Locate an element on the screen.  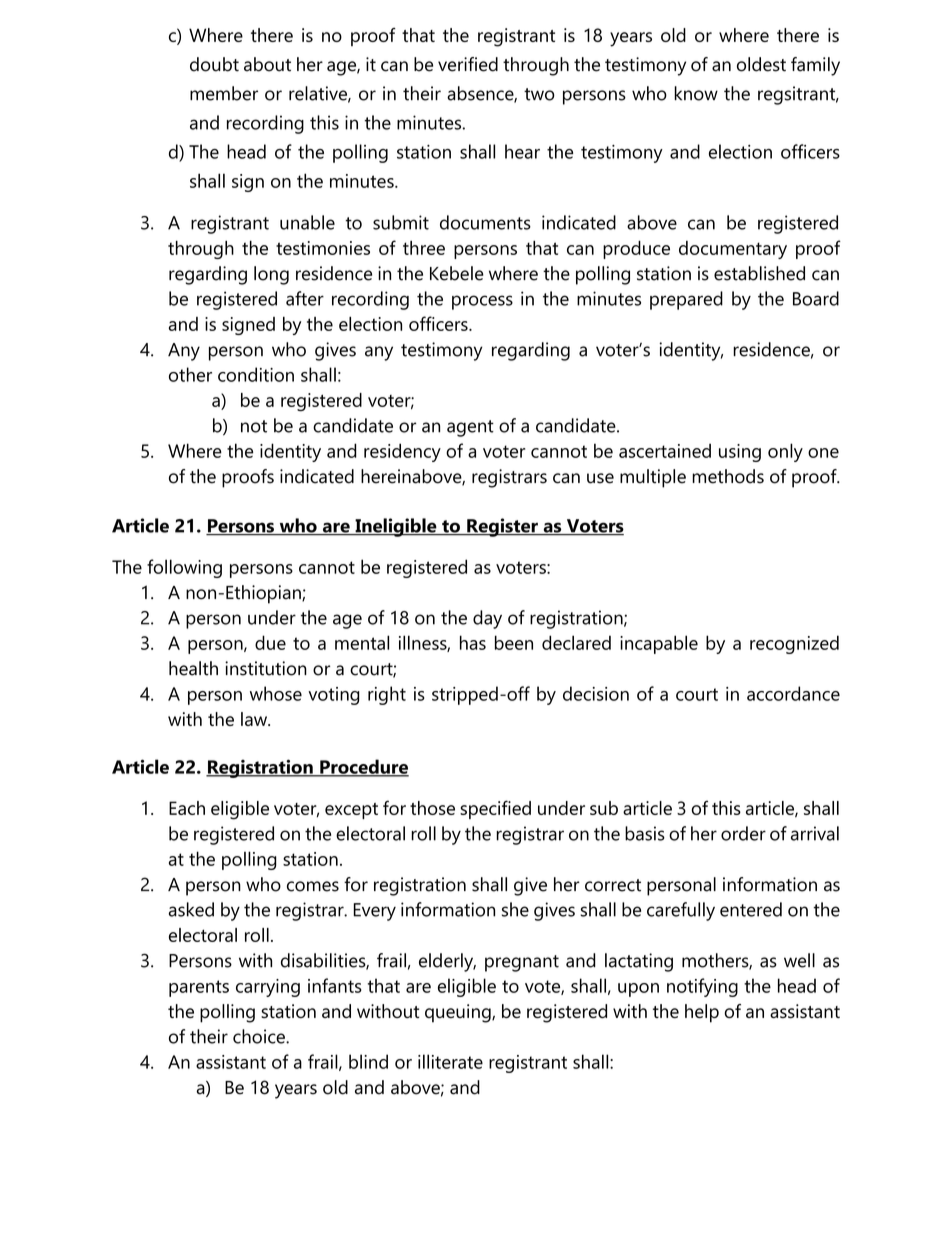
two is located at coordinates (539, 94).
